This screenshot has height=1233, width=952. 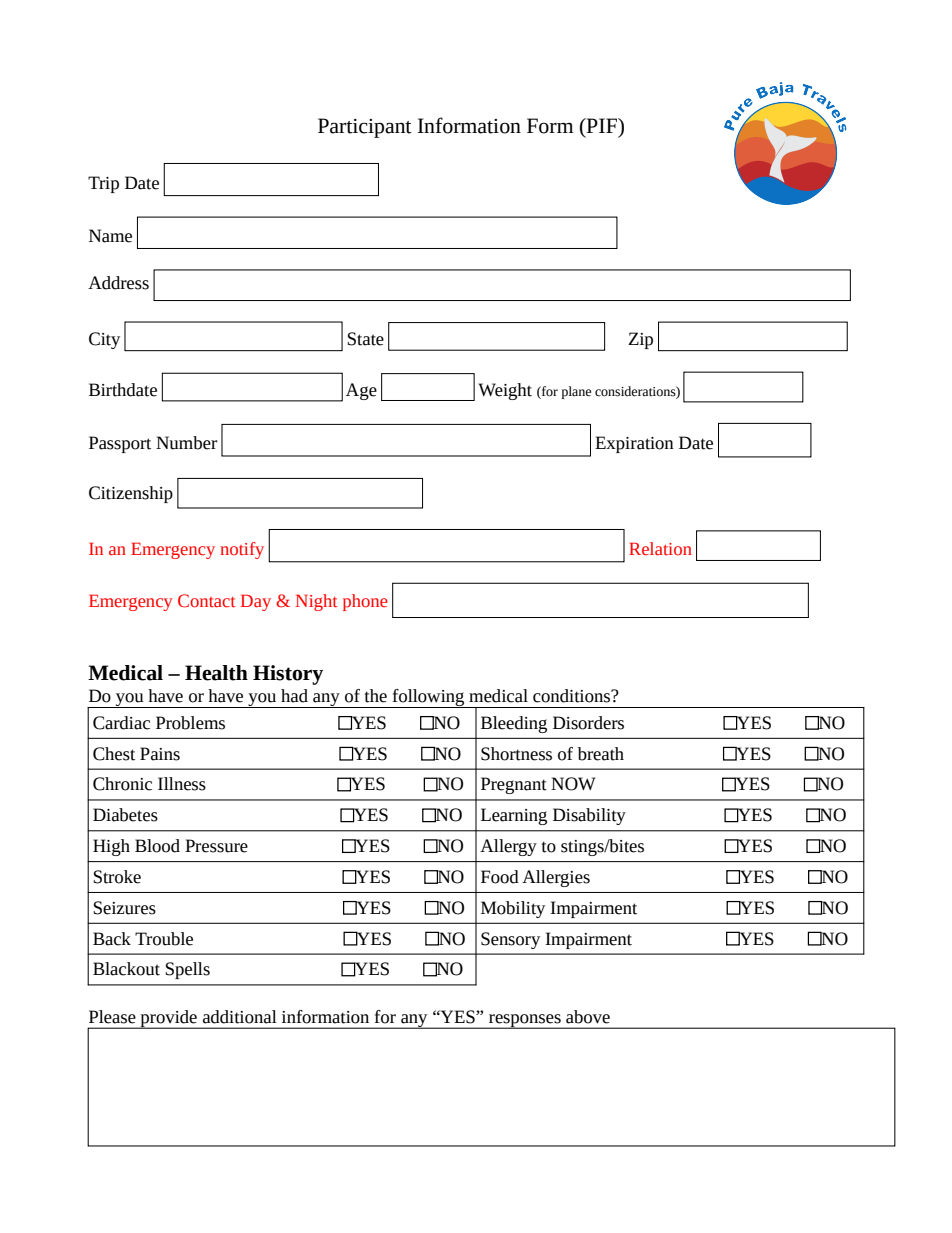 What do you see at coordinates (640, 340) in the screenshot?
I see `Zip` at bounding box center [640, 340].
